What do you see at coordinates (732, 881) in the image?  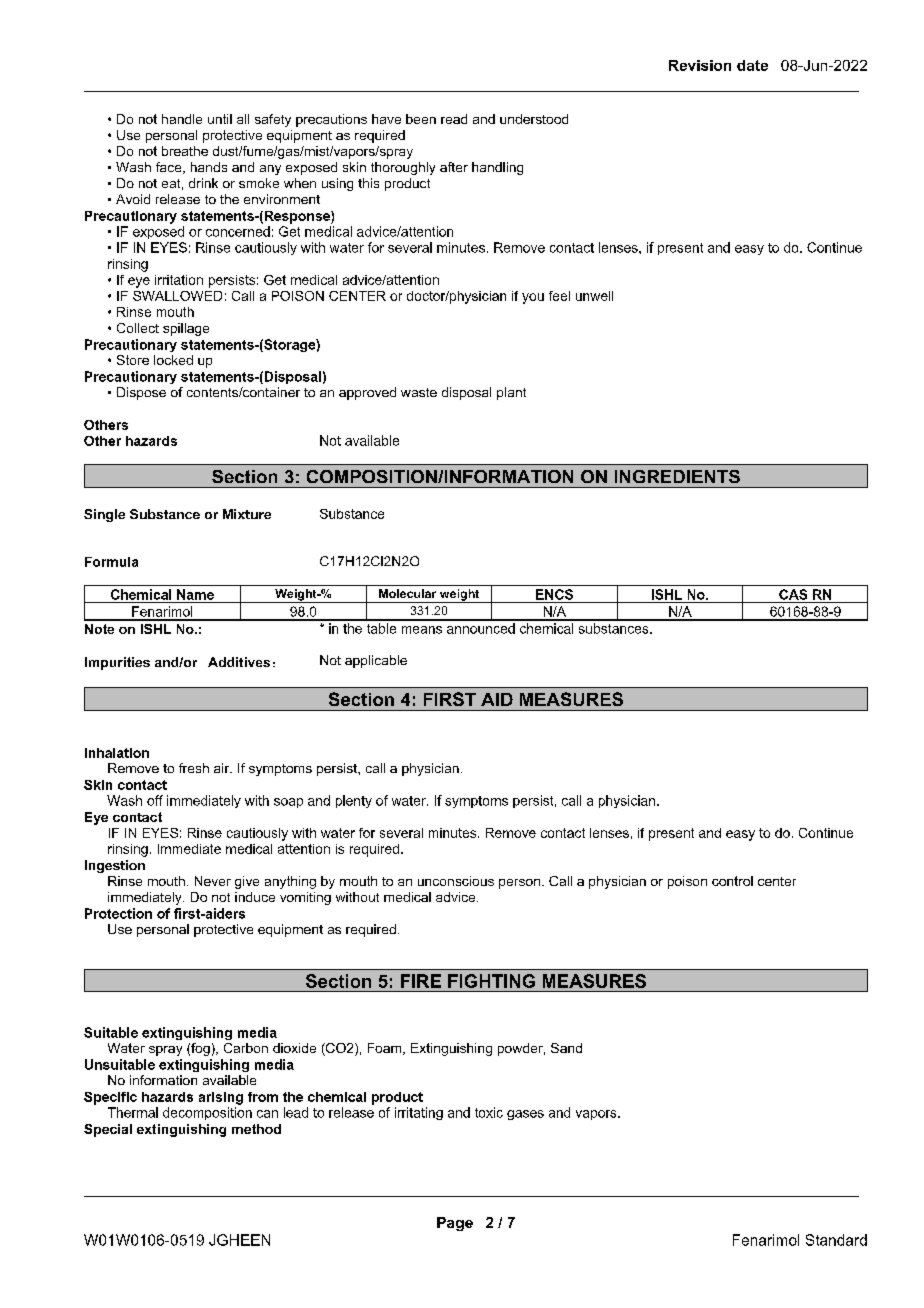 I see `control` at bounding box center [732, 881].
